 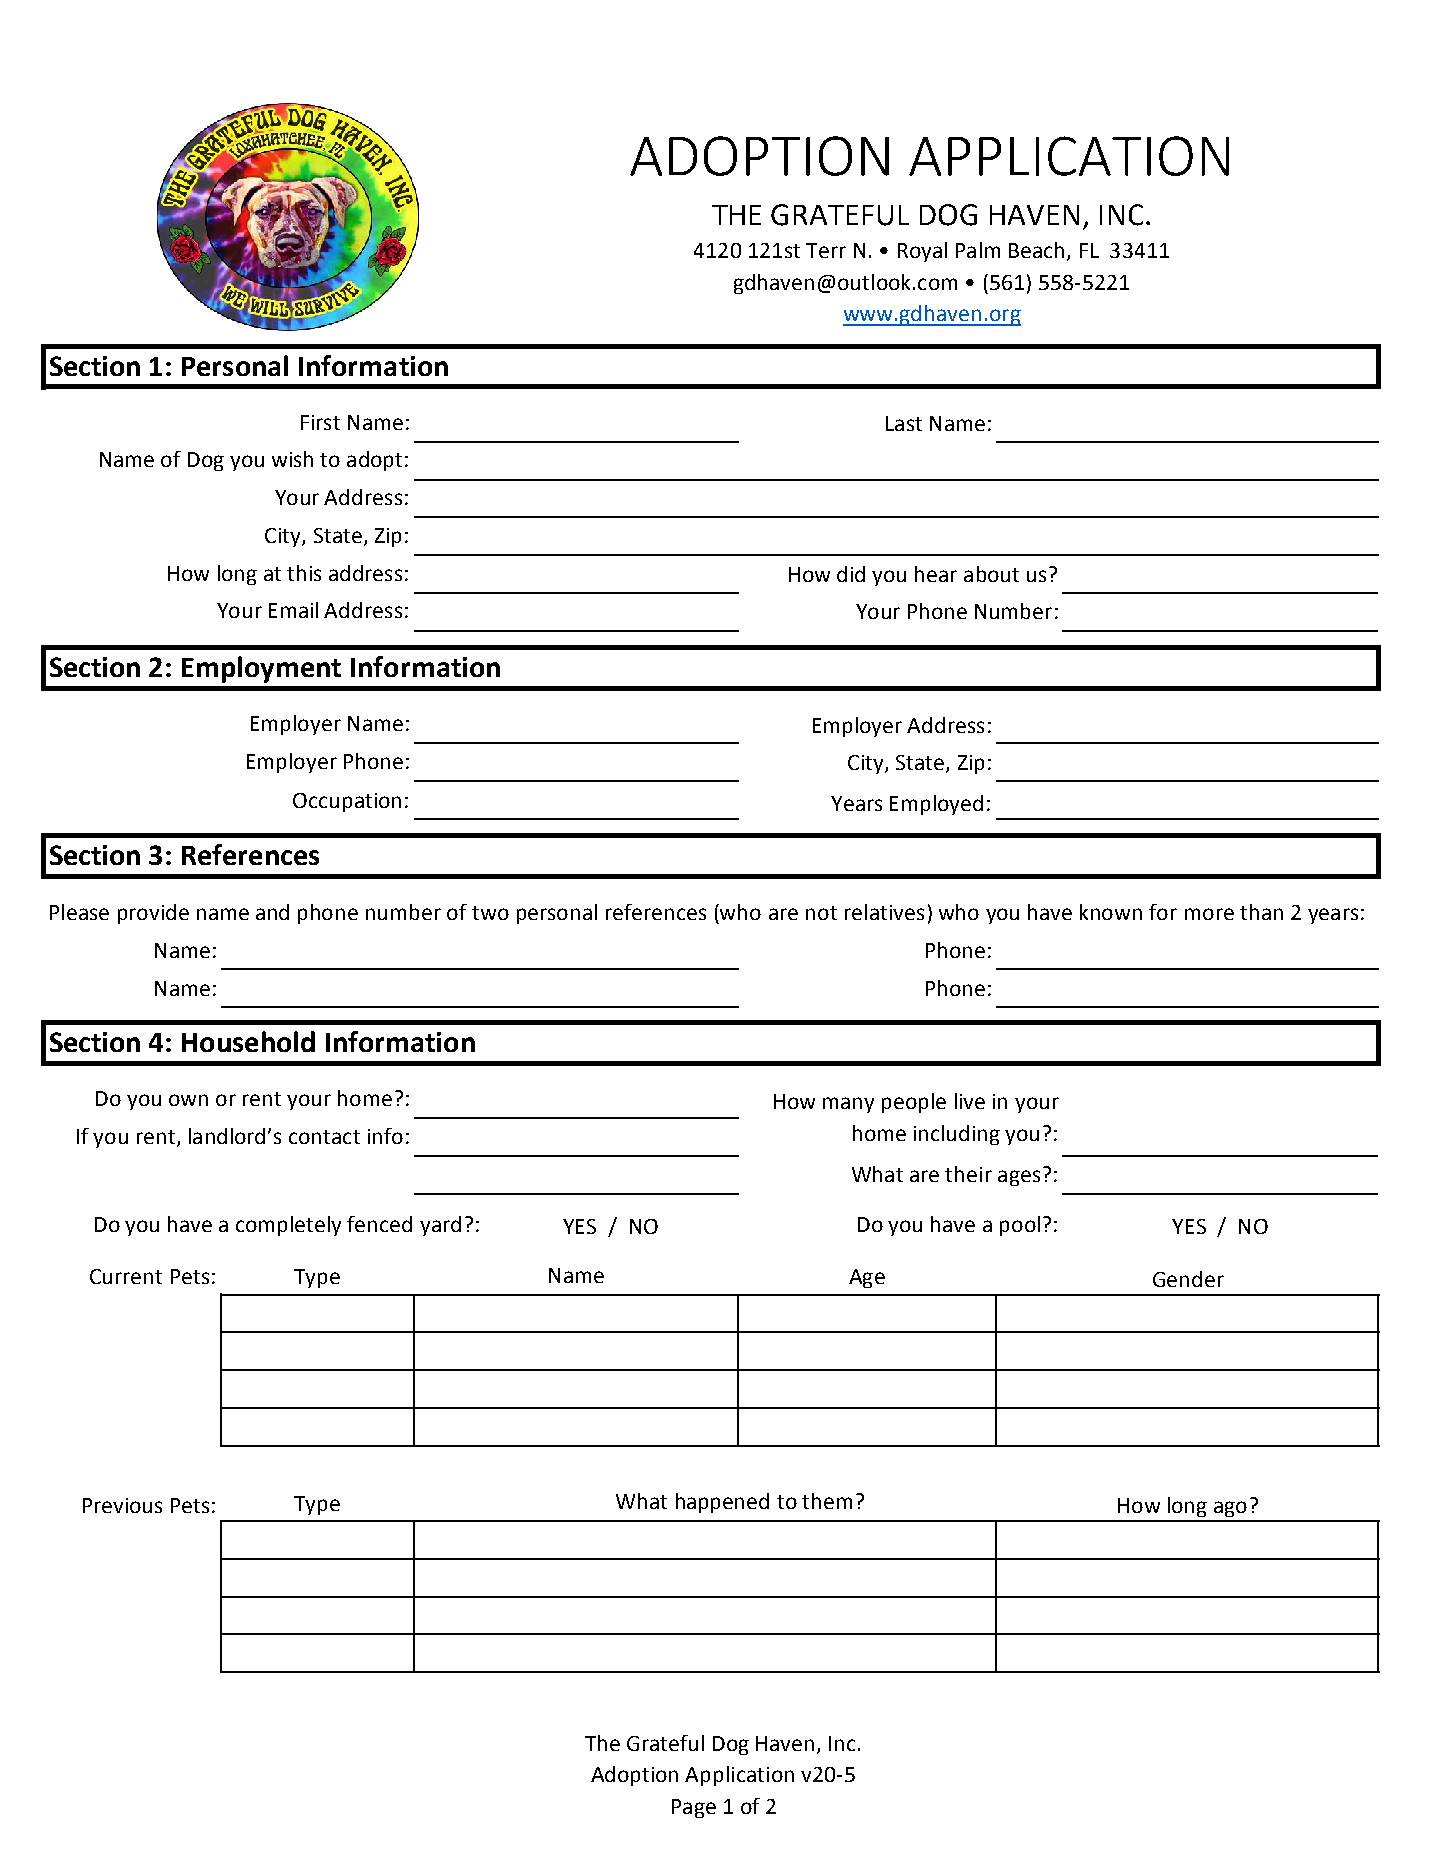 I want to click on Page, so click(x=694, y=1808).
